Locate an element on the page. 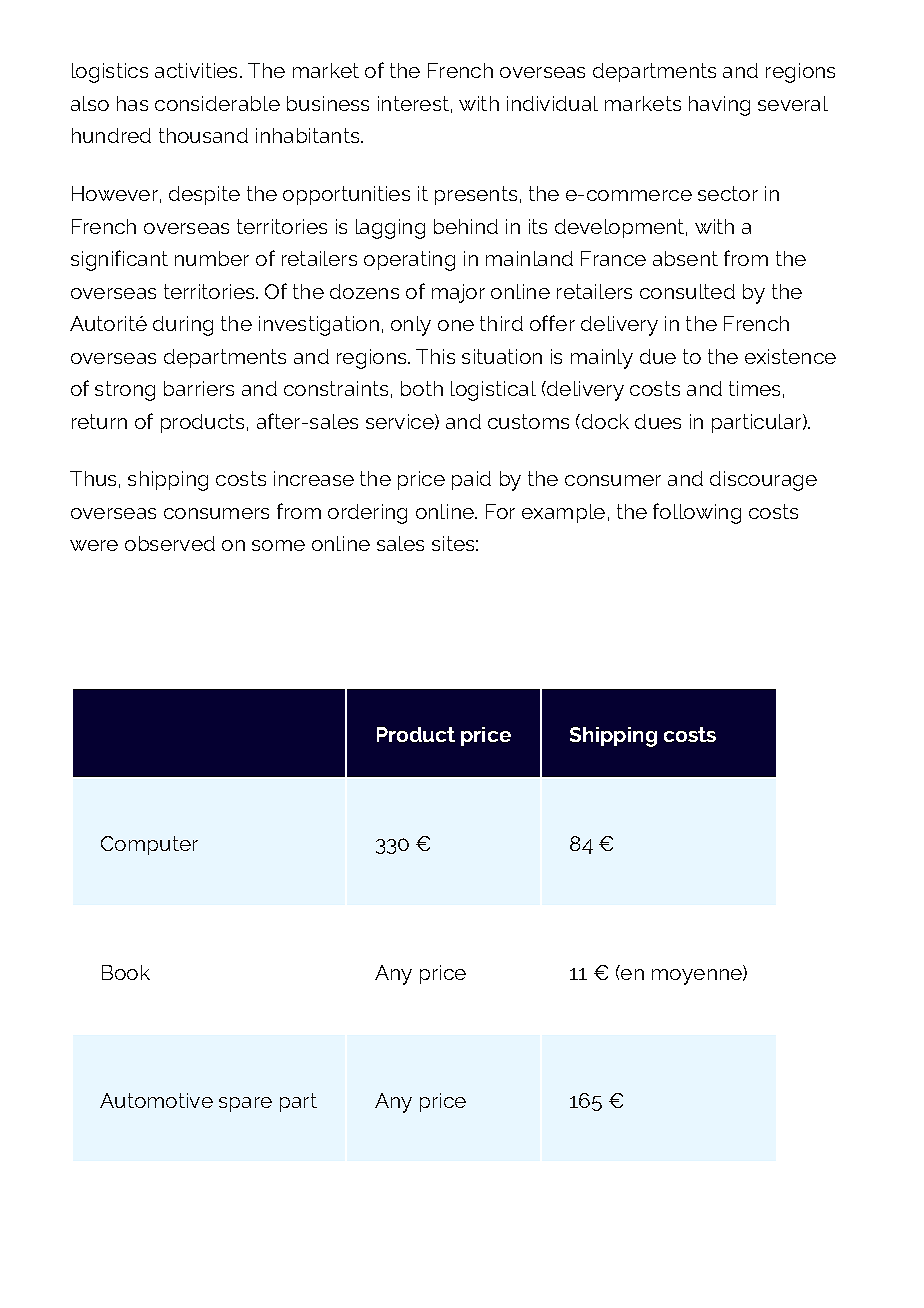 This page has width=924, height=1308. has is located at coordinates (132, 103).
